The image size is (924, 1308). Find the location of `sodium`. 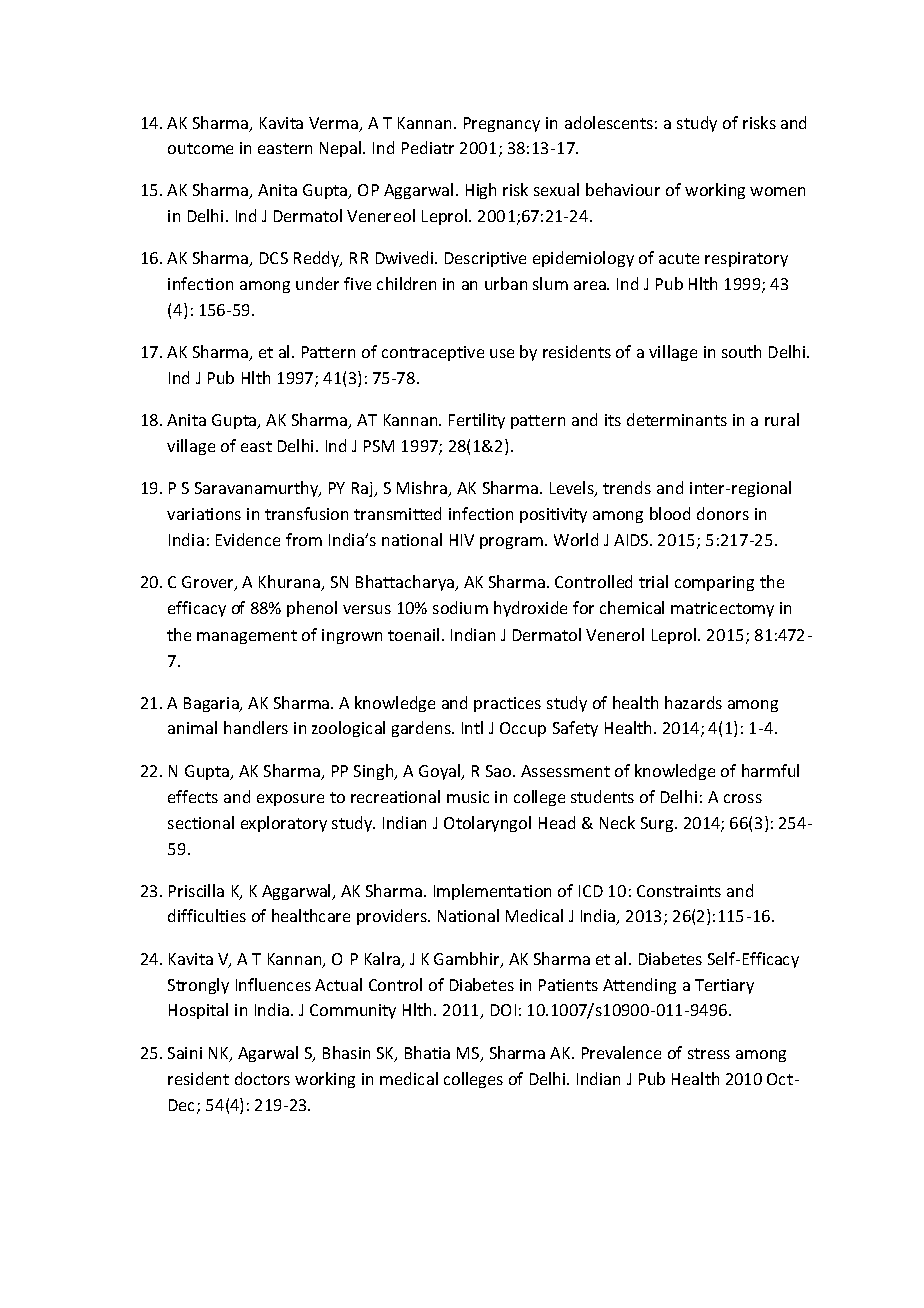

sodium is located at coordinates (460, 607).
